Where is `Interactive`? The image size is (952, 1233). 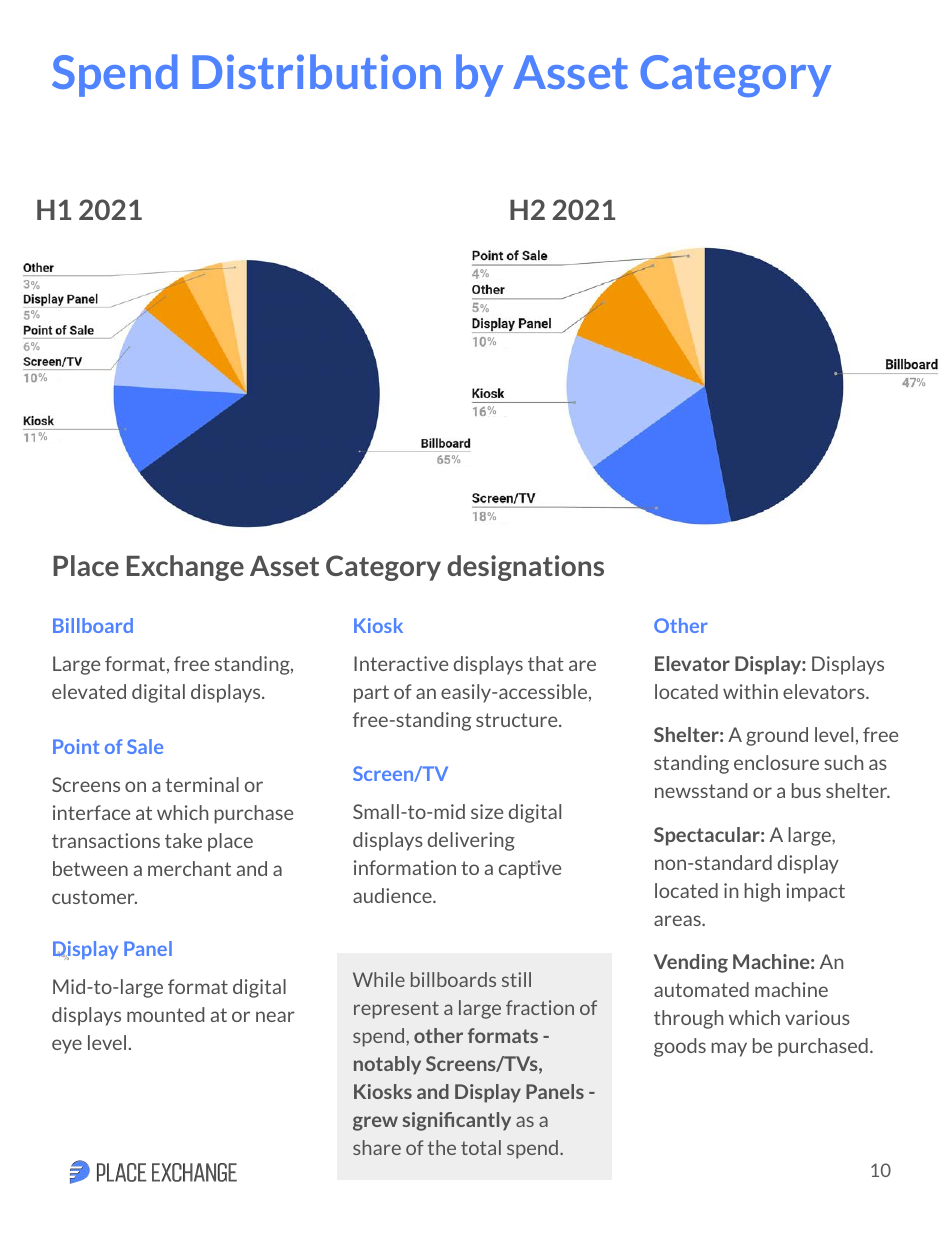
Interactive is located at coordinates (401, 663).
